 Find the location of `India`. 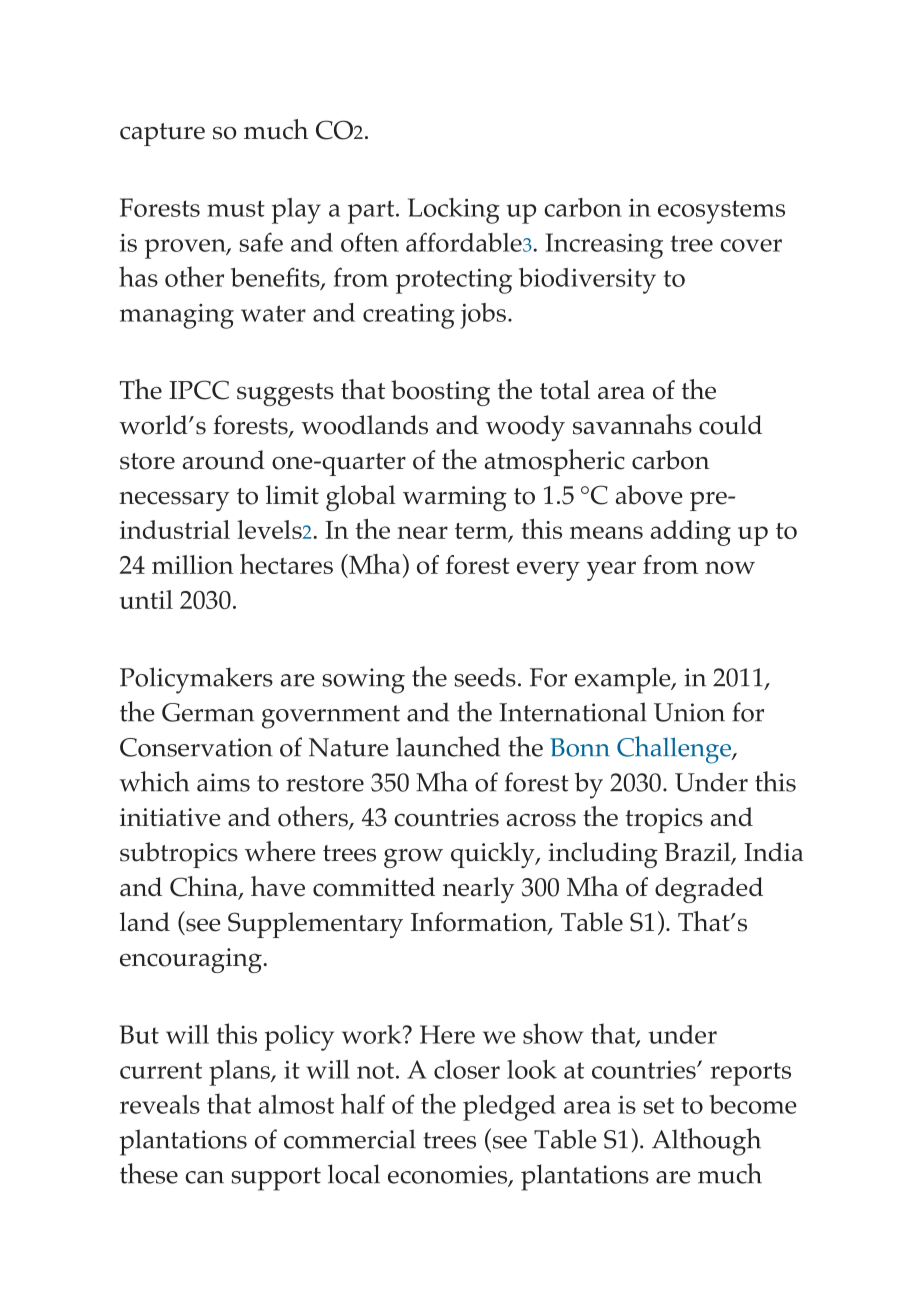

India is located at coordinates (773, 851).
